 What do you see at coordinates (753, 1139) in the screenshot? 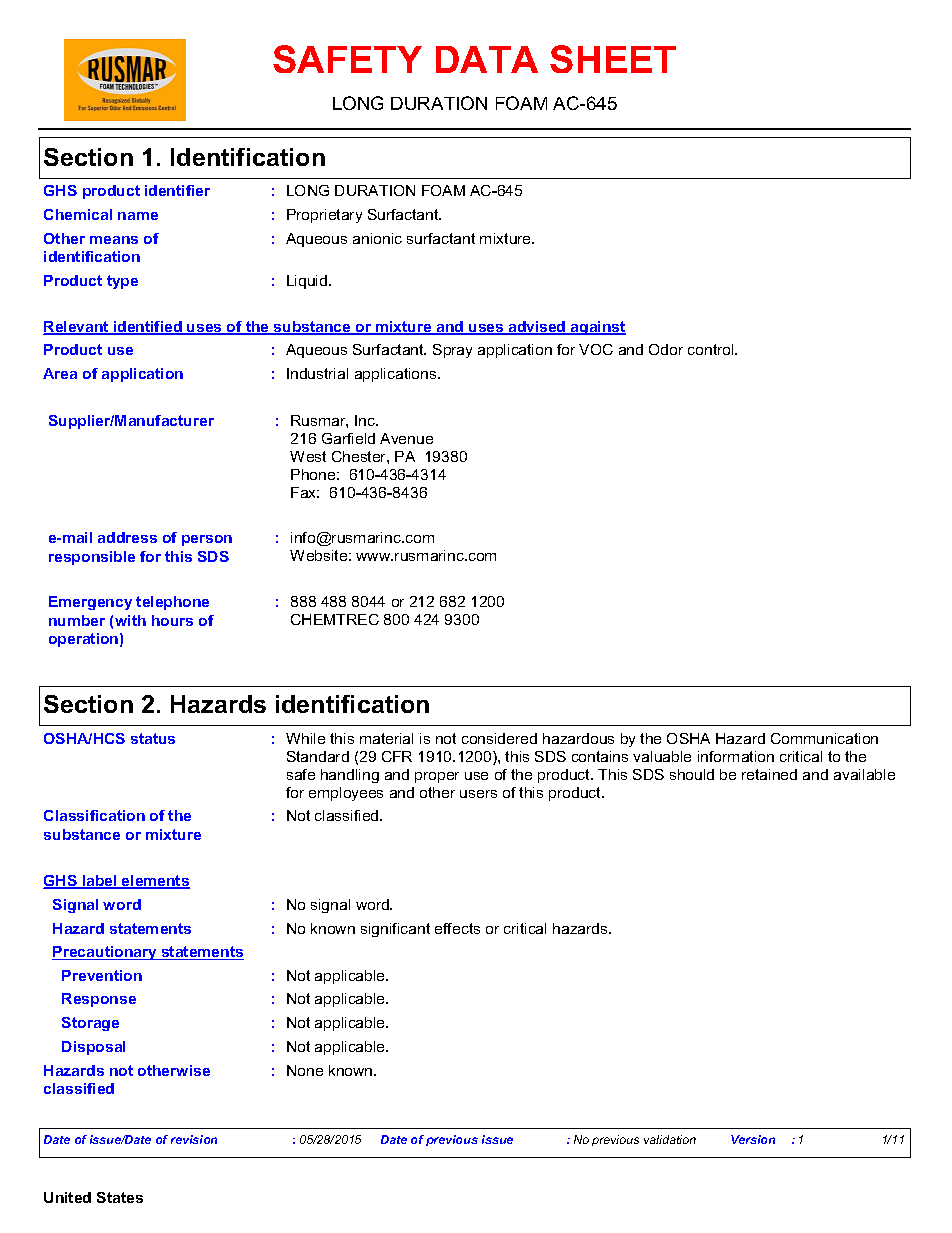
I see `Version` at bounding box center [753, 1139].
